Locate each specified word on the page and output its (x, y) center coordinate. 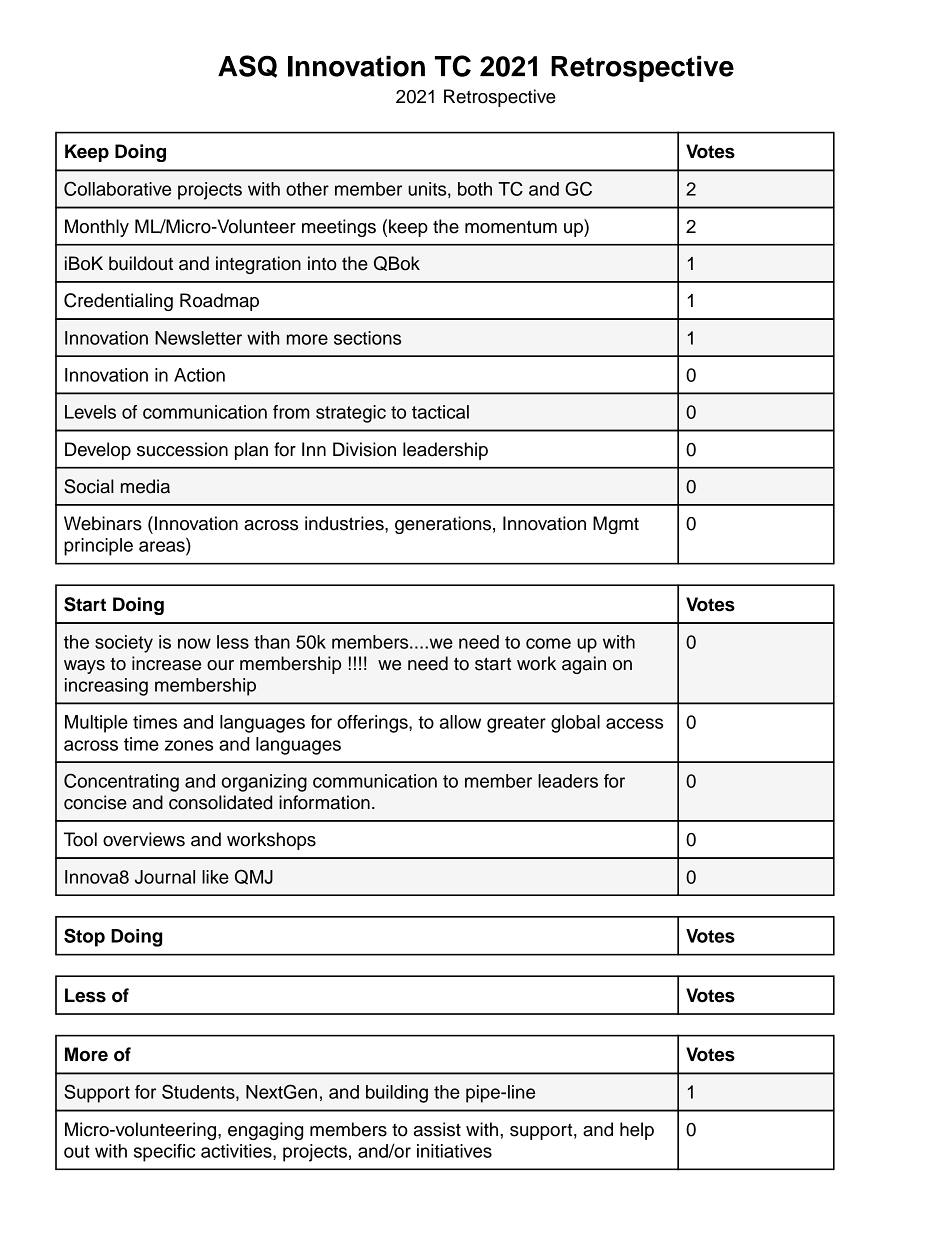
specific (164, 1153)
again (584, 665)
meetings (339, 228)
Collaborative (117, 188)
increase (166, 663)
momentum (511, 227)
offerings (373, 724)
